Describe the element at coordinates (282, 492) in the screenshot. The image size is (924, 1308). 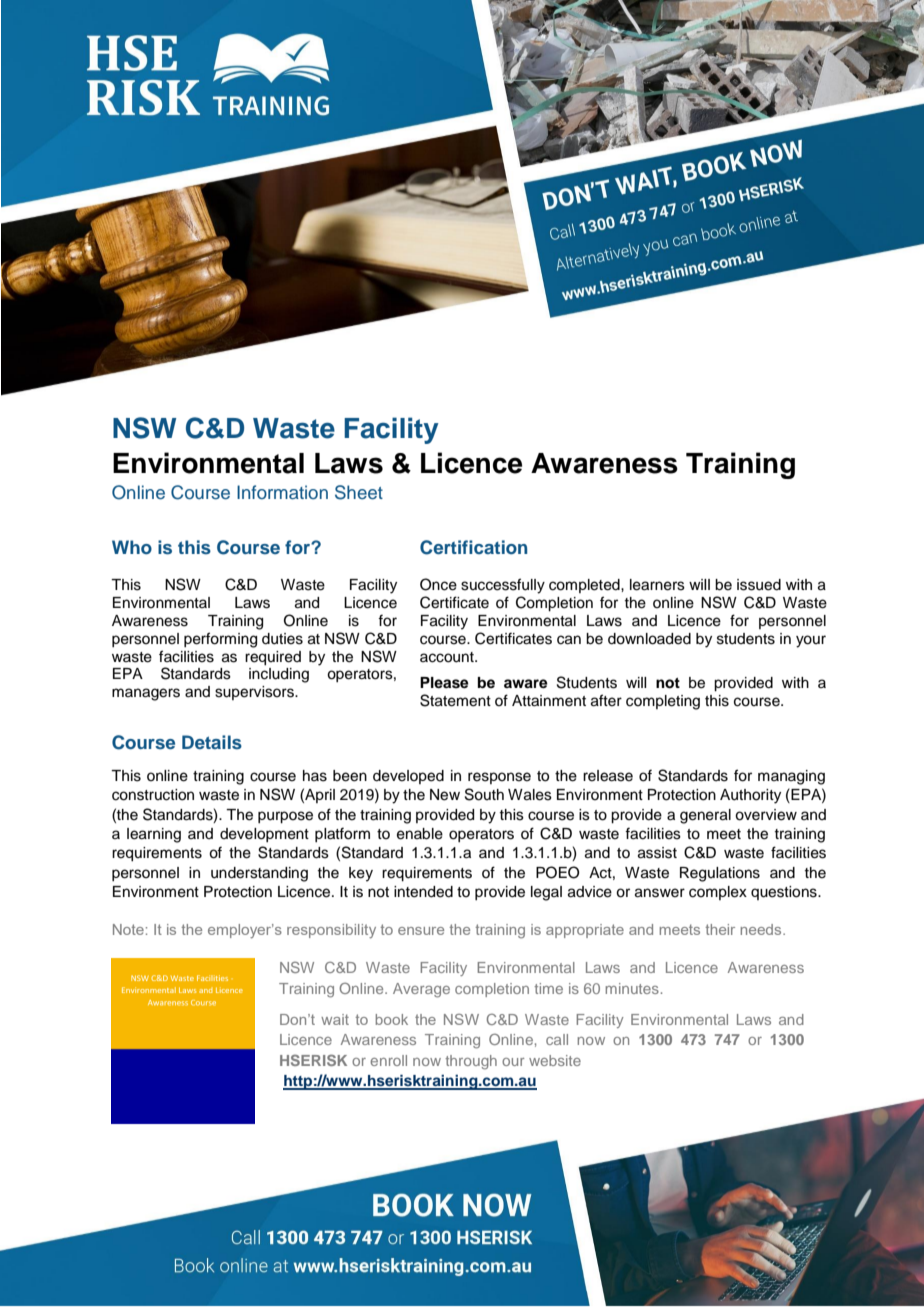
I see `Information` at that location.
